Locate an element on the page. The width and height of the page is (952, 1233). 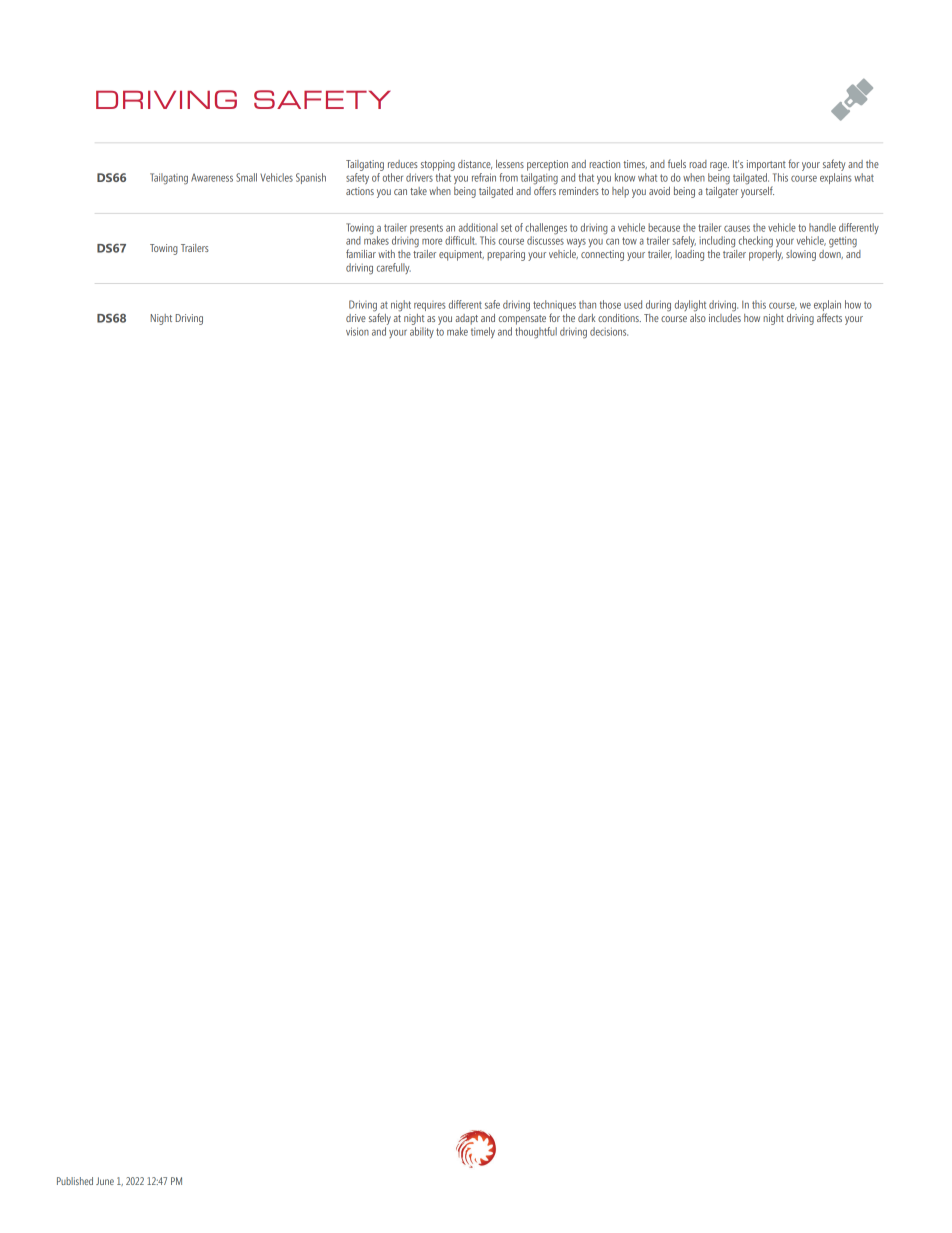
important is located at coordinates (766, 165).
